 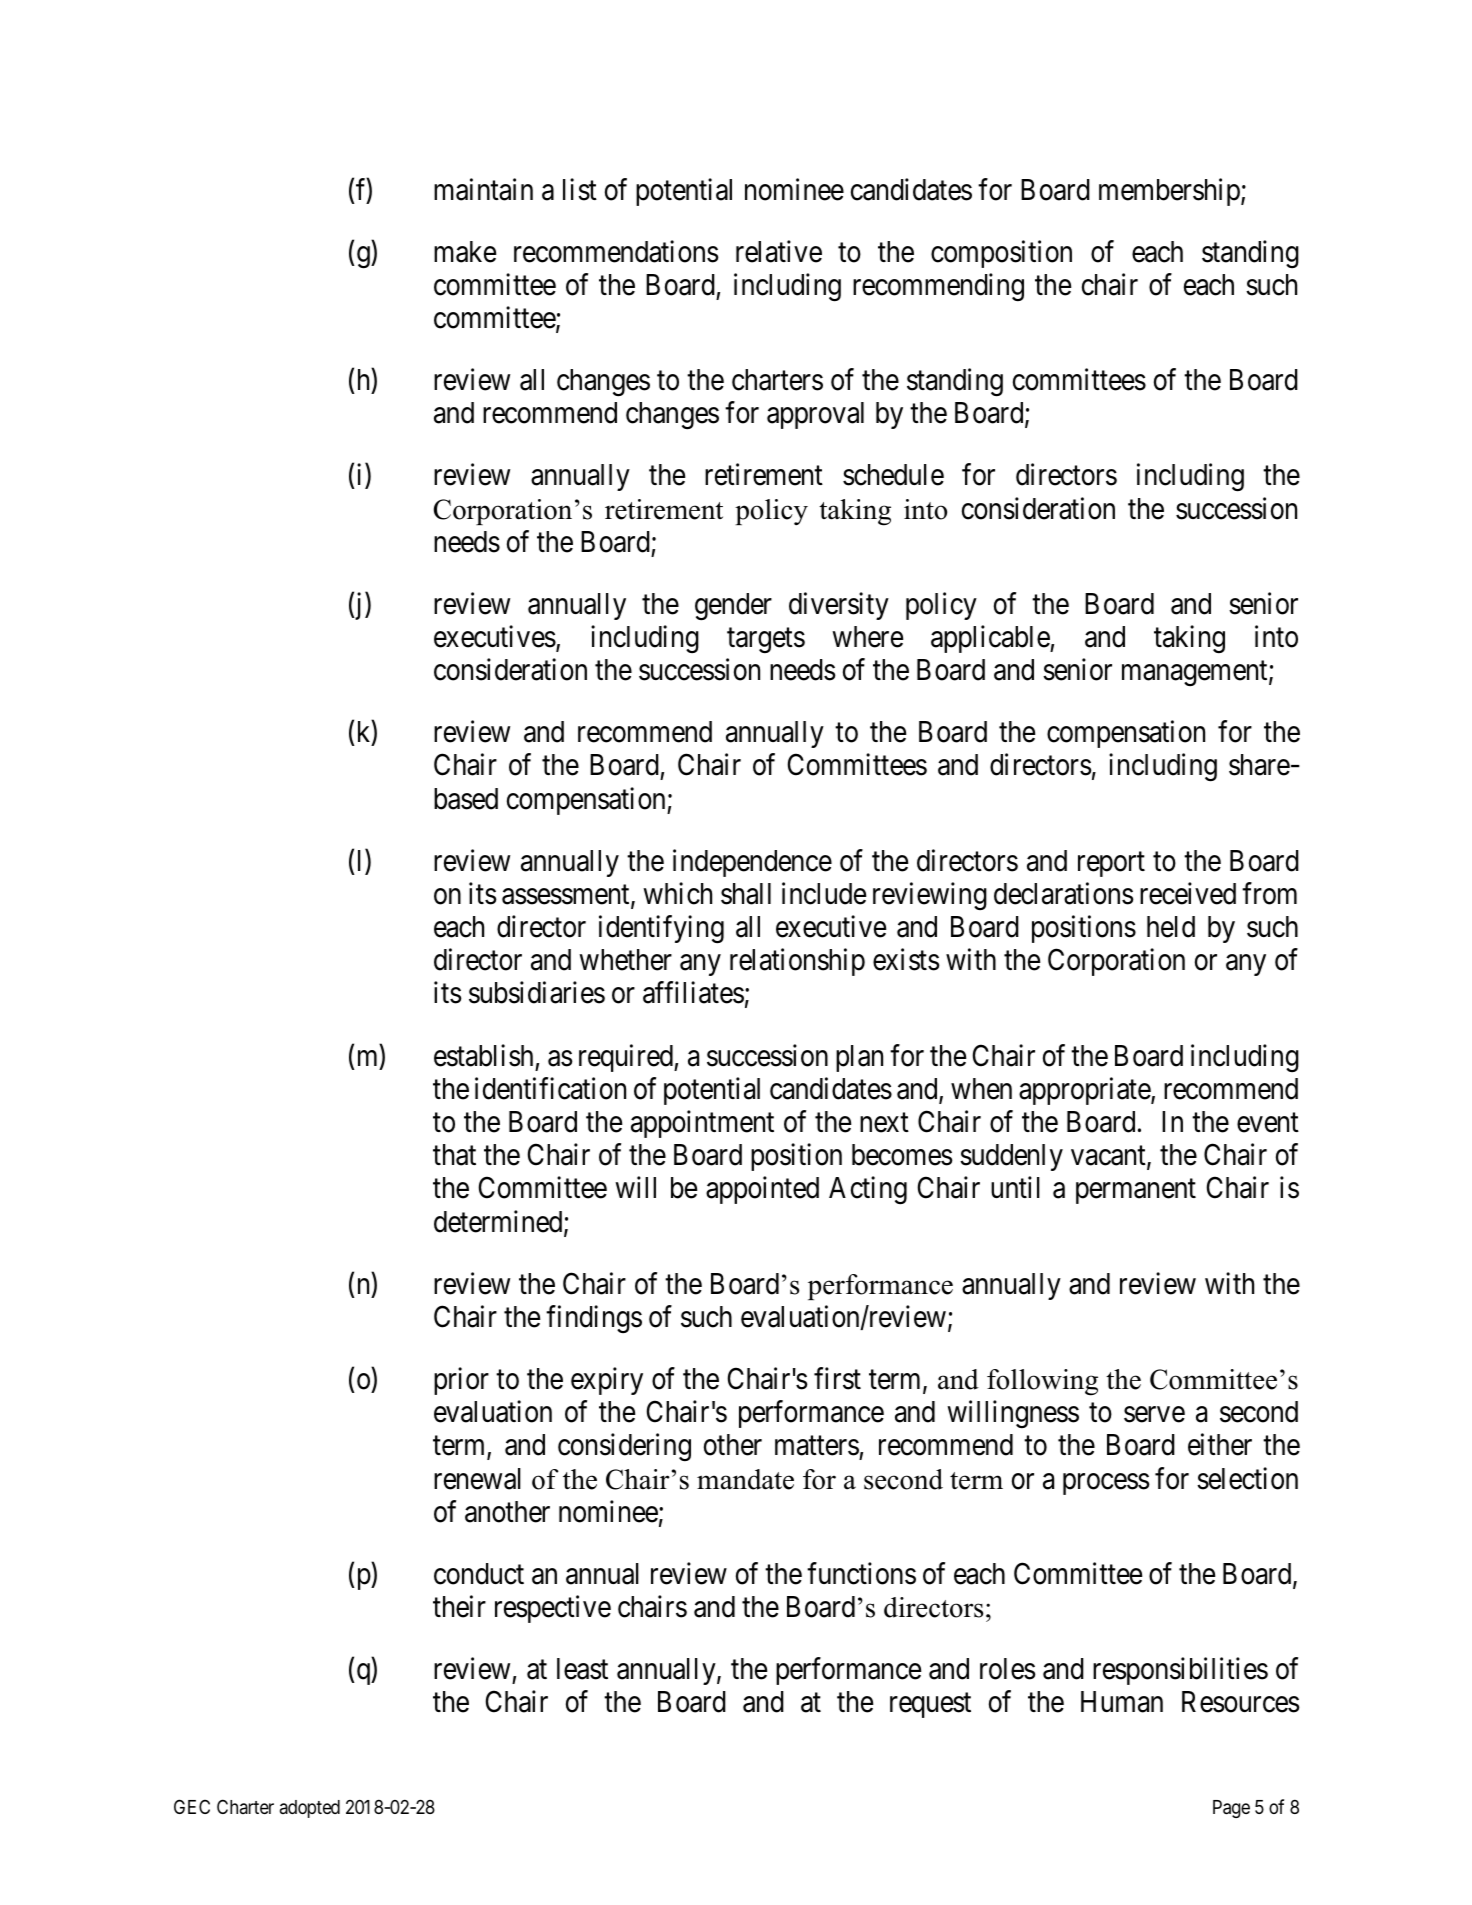 What do you see at coordinates (1170, 192) in the page?
I see `membership` at bounding box center [1170, 192].
